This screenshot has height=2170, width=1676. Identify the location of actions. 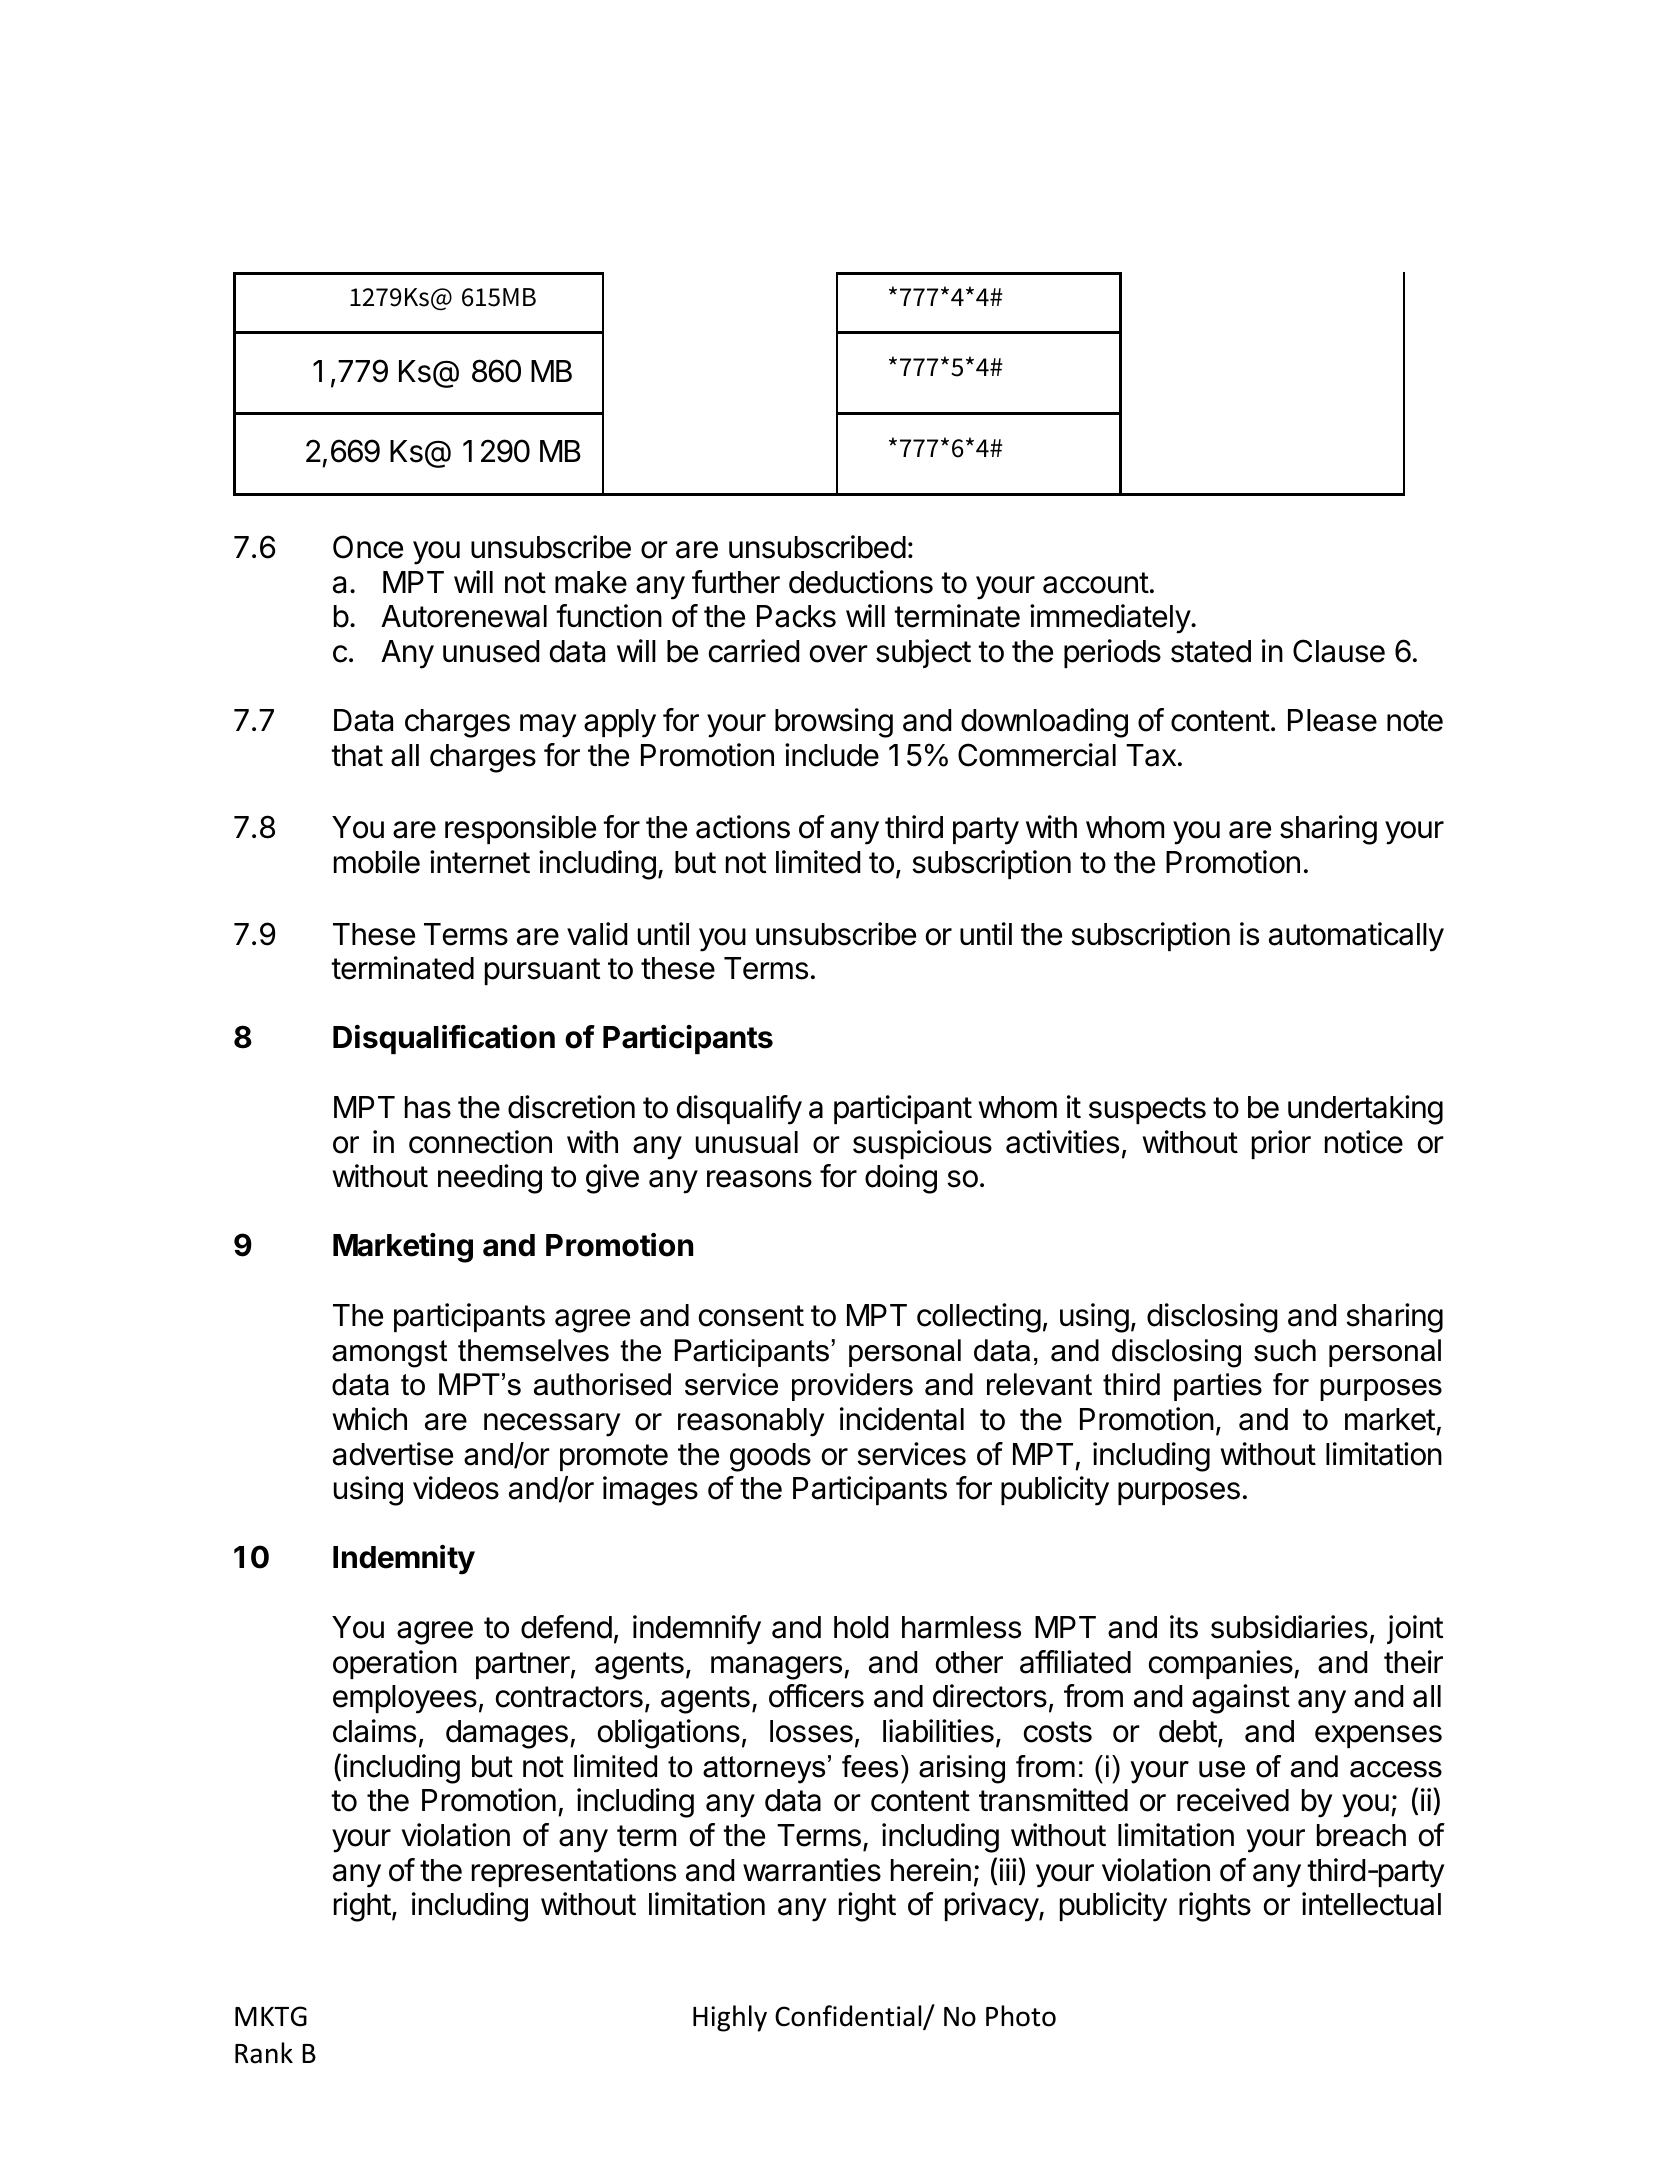
(743, 827).
